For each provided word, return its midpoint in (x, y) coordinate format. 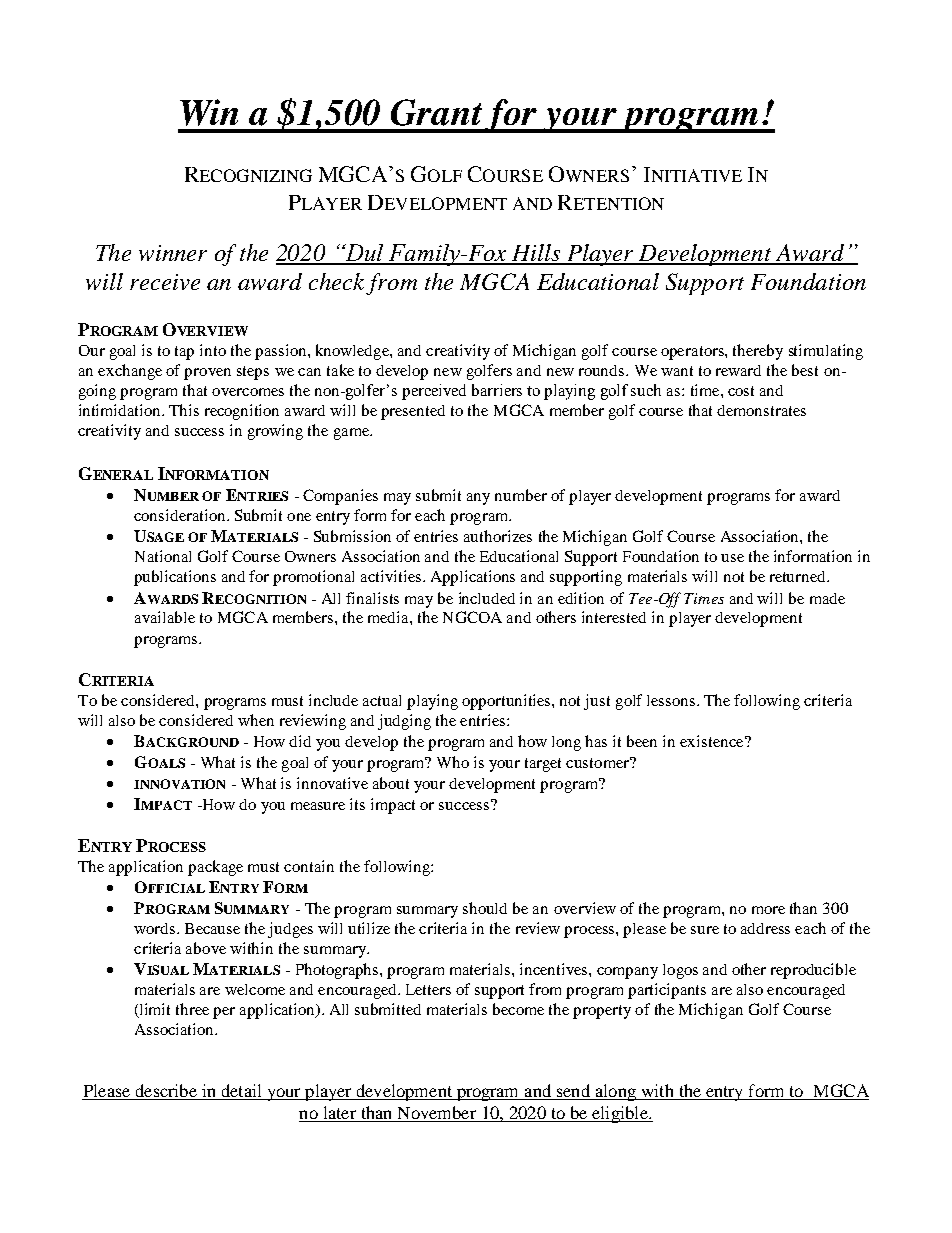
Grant (436, 112)
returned (799, 576)
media (389, 617)
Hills (536, 254)
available (165, 617)
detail (241, 1090)
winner (173, 253)
